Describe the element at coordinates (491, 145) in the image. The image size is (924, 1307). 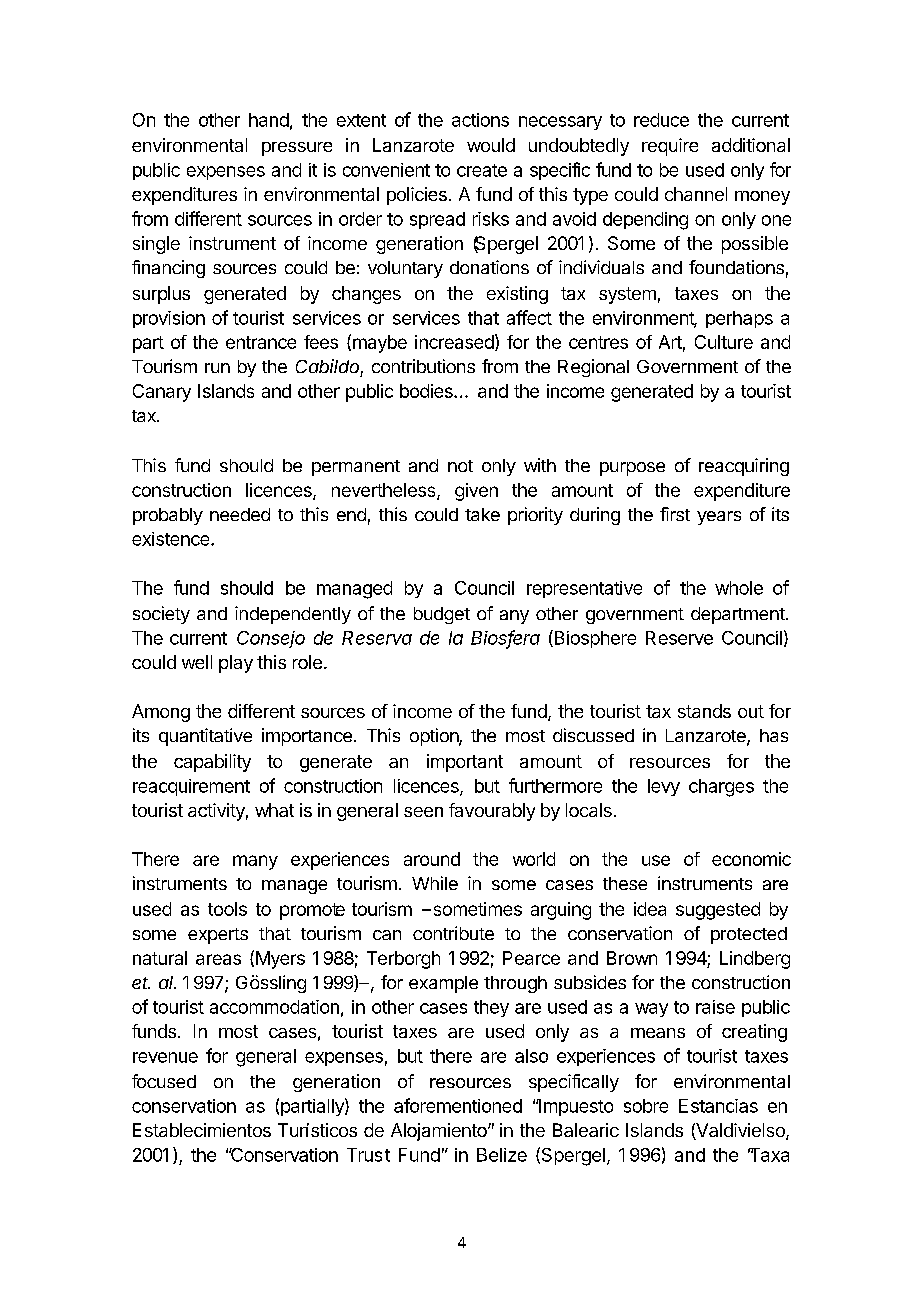
I see `would` at that location.
